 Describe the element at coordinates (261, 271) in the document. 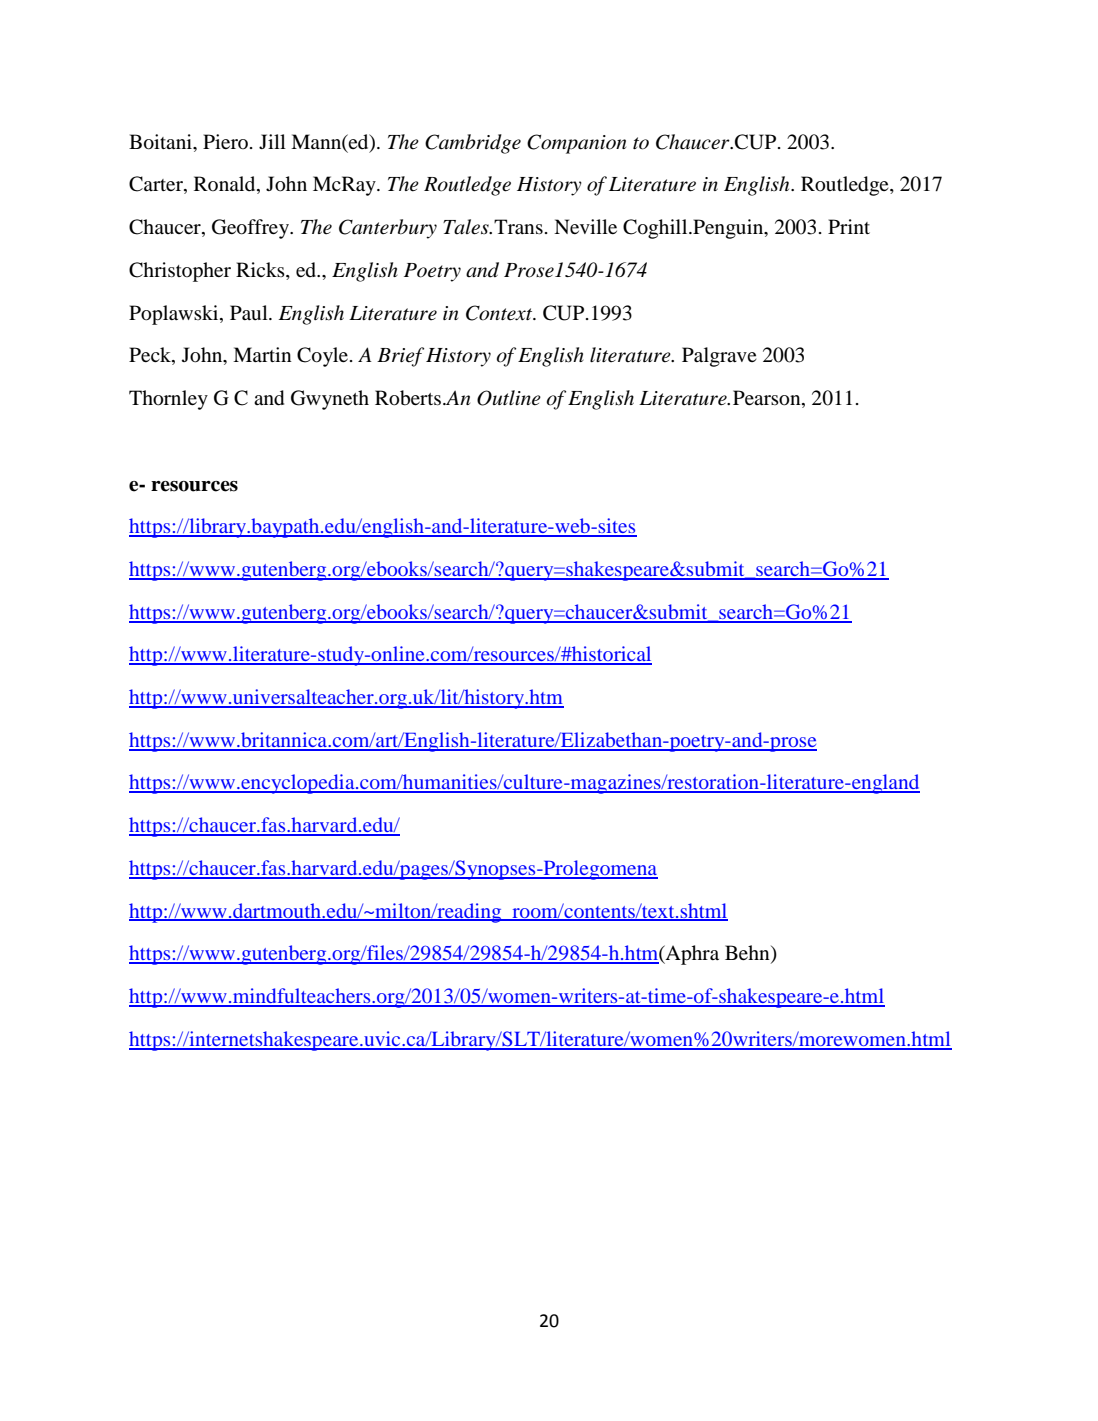

I see `Ricks` at that location.
